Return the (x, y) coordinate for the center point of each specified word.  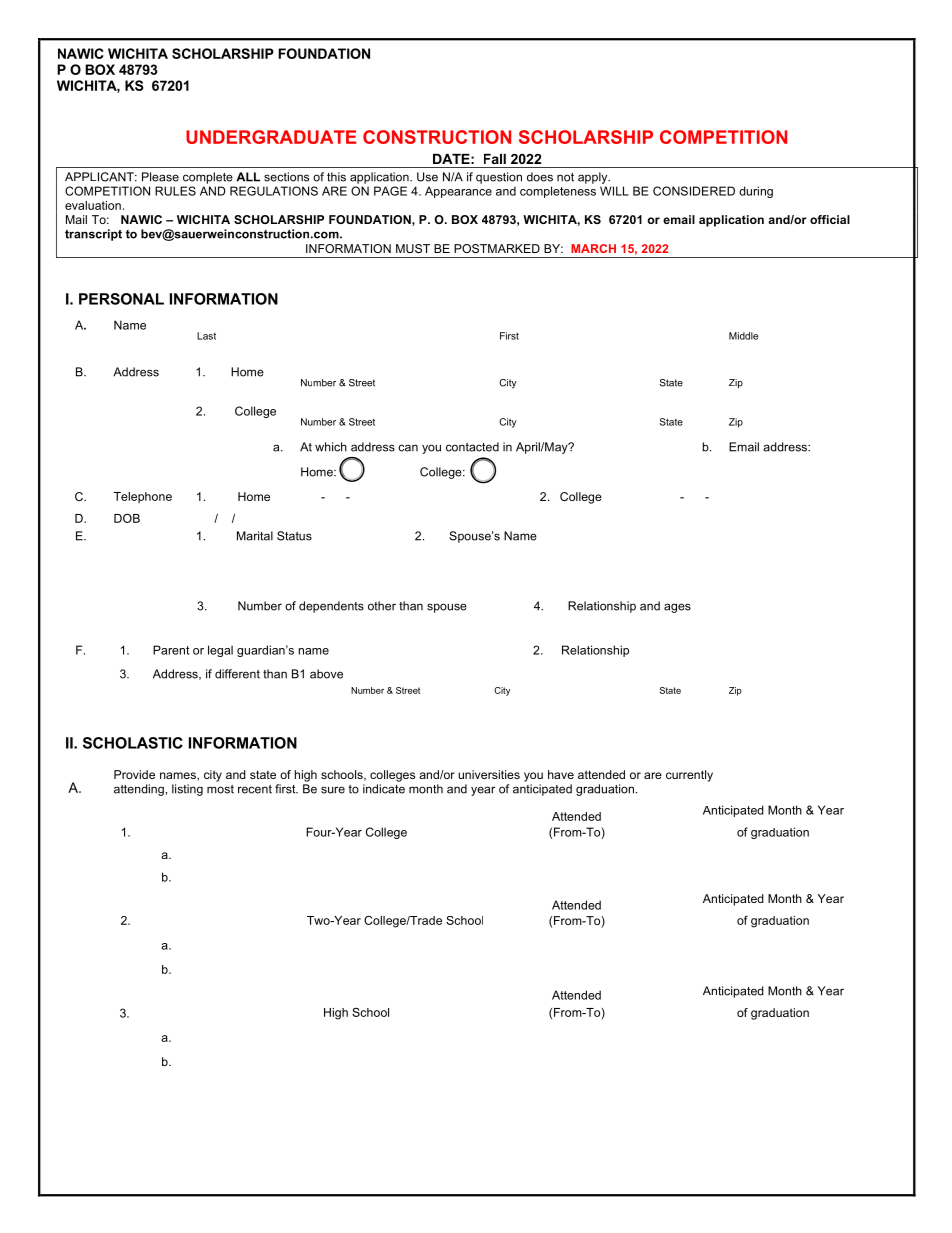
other (382, 606)
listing (187, 790)
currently (689, 776)
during (756, 192)
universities (489, 774)
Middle (743, 336)
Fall (495, 159)
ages (677, 608)
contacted (472, 447)
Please (160, 177)
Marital (255, 536)
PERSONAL (121, 299)
